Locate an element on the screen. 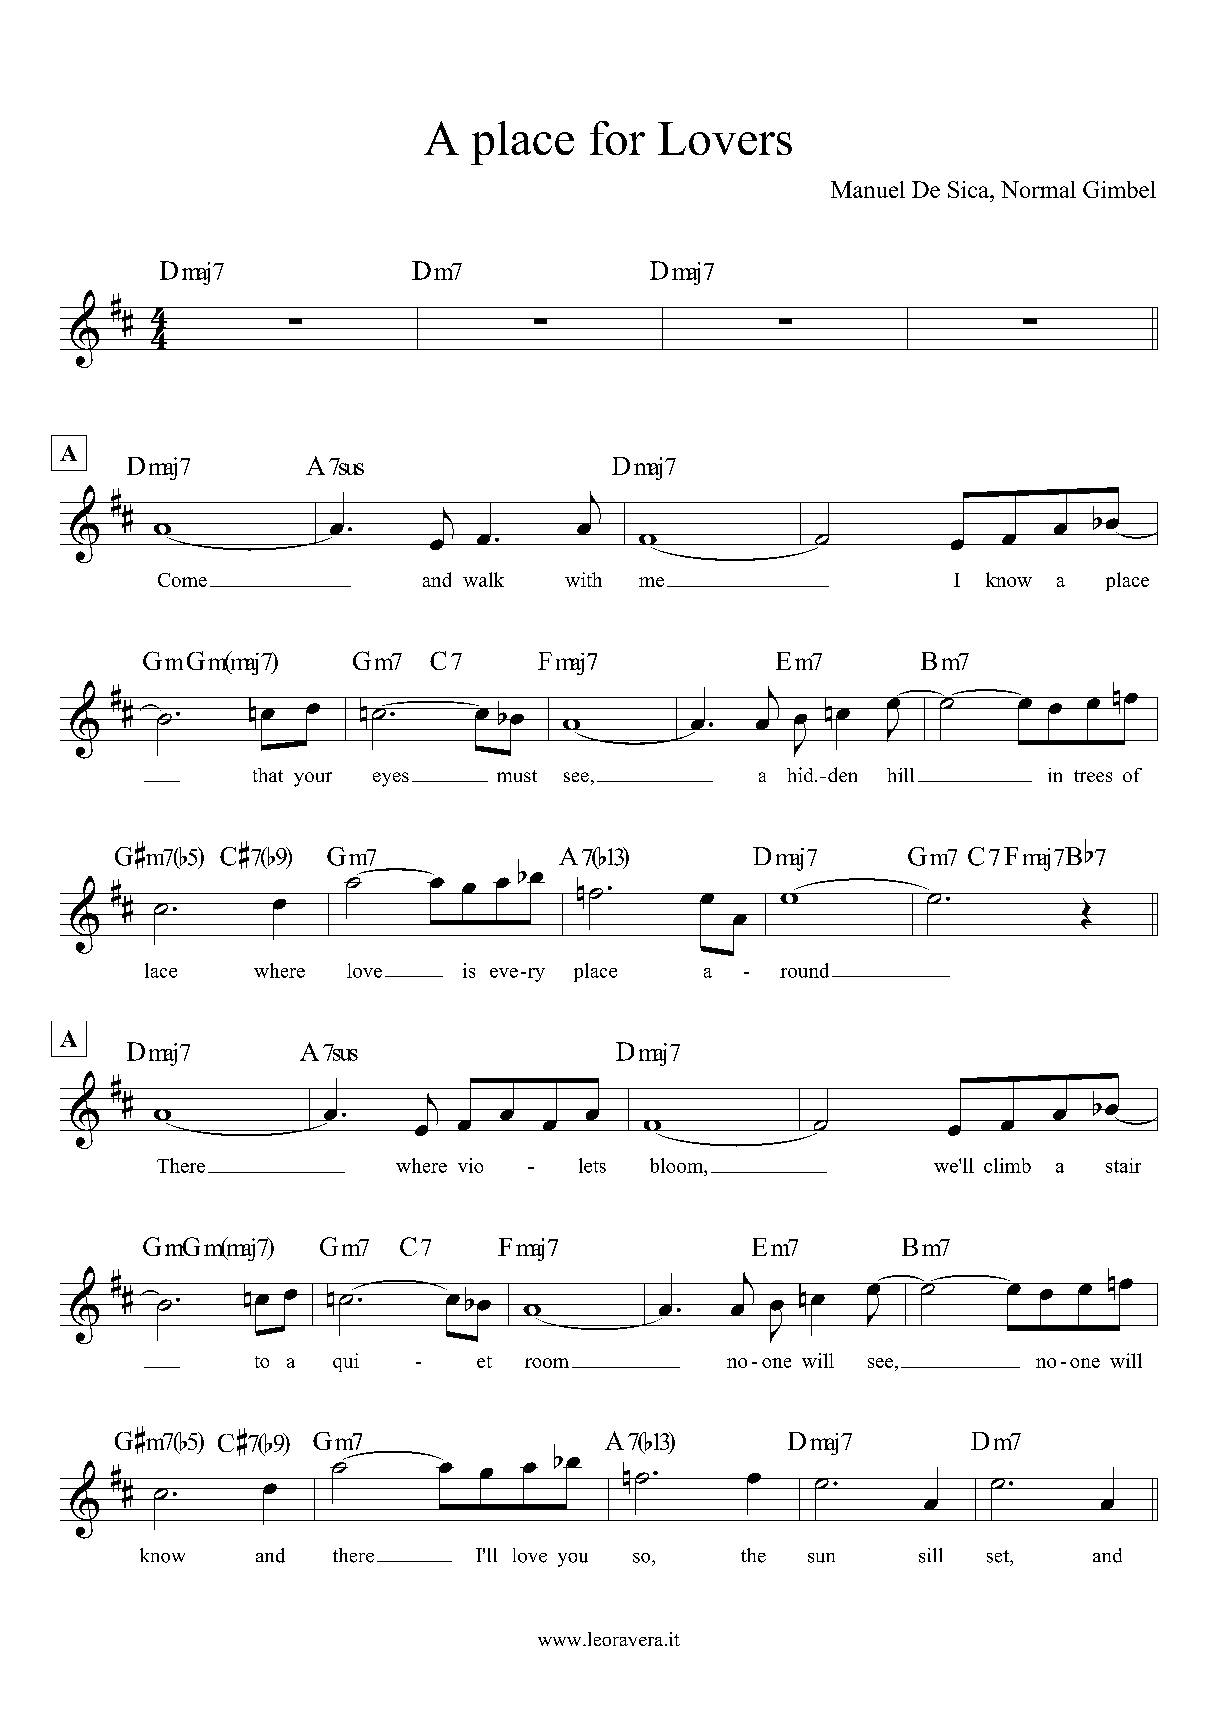 This screenshot has height=1726, width=1220. Manuel is located at coordinates (868, 189).
